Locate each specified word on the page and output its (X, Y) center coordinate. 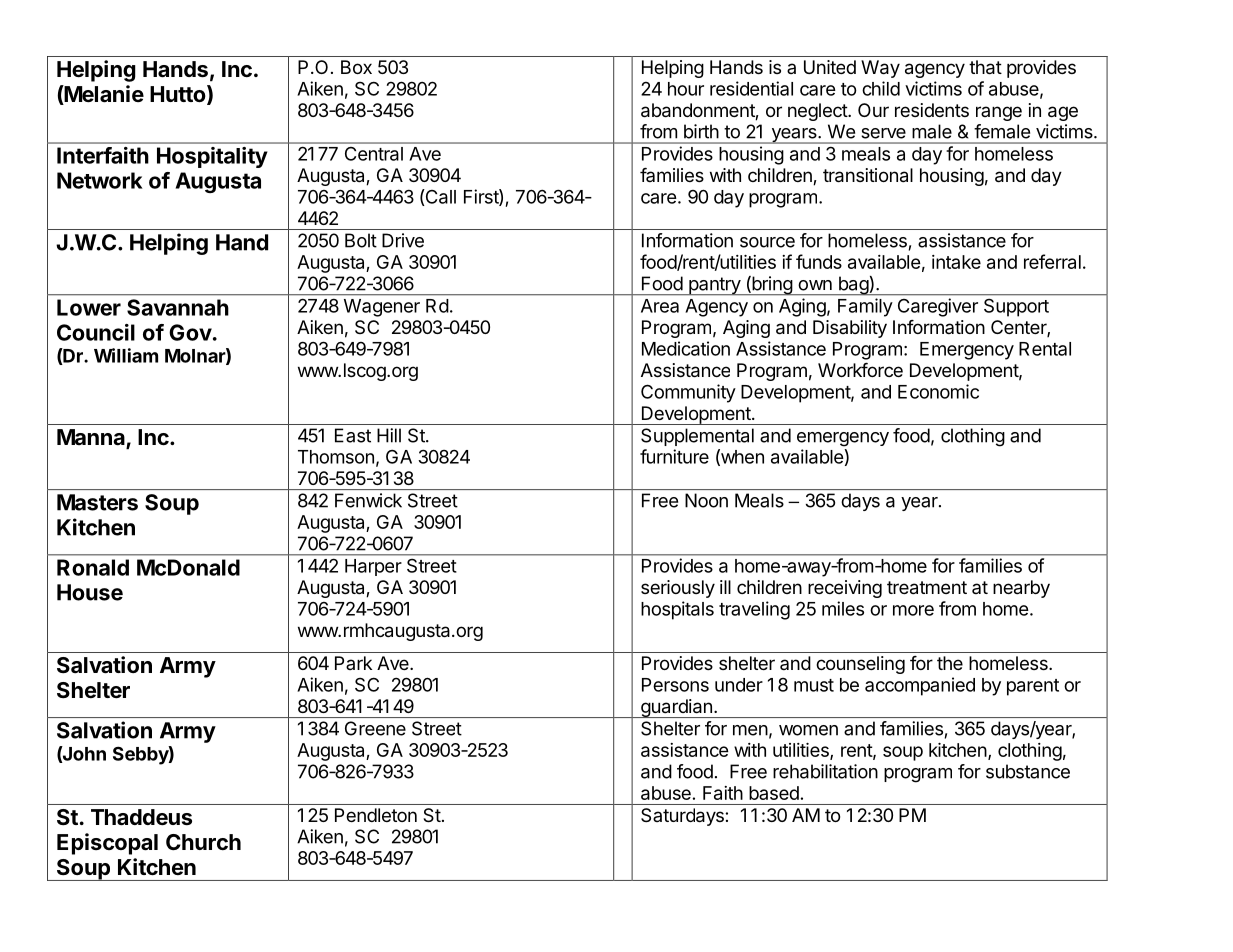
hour (686, 89)
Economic (938, 391)
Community (688, 393)
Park (353, 663)
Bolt (361, 240)
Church (203, 842)
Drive (403, 240)
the (950, 663)
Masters (97, 502)
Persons (675, 685)
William (126, 355)
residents (932, 110)
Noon (706, 500)
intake (956, 262)
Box (356, 67)
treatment (927, 588)
